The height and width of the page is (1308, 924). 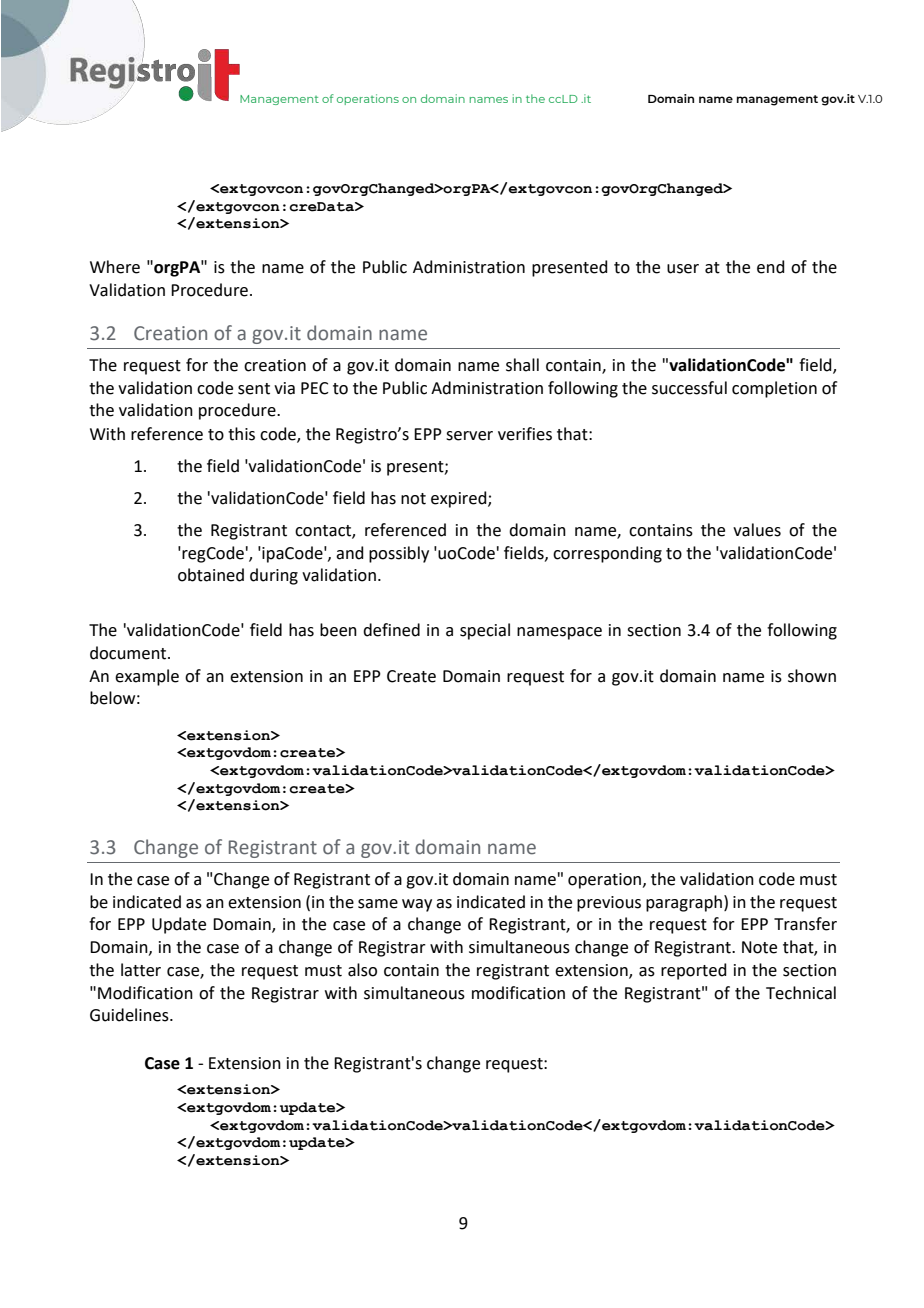 I want to click on way, so click(x=417, y=905).
